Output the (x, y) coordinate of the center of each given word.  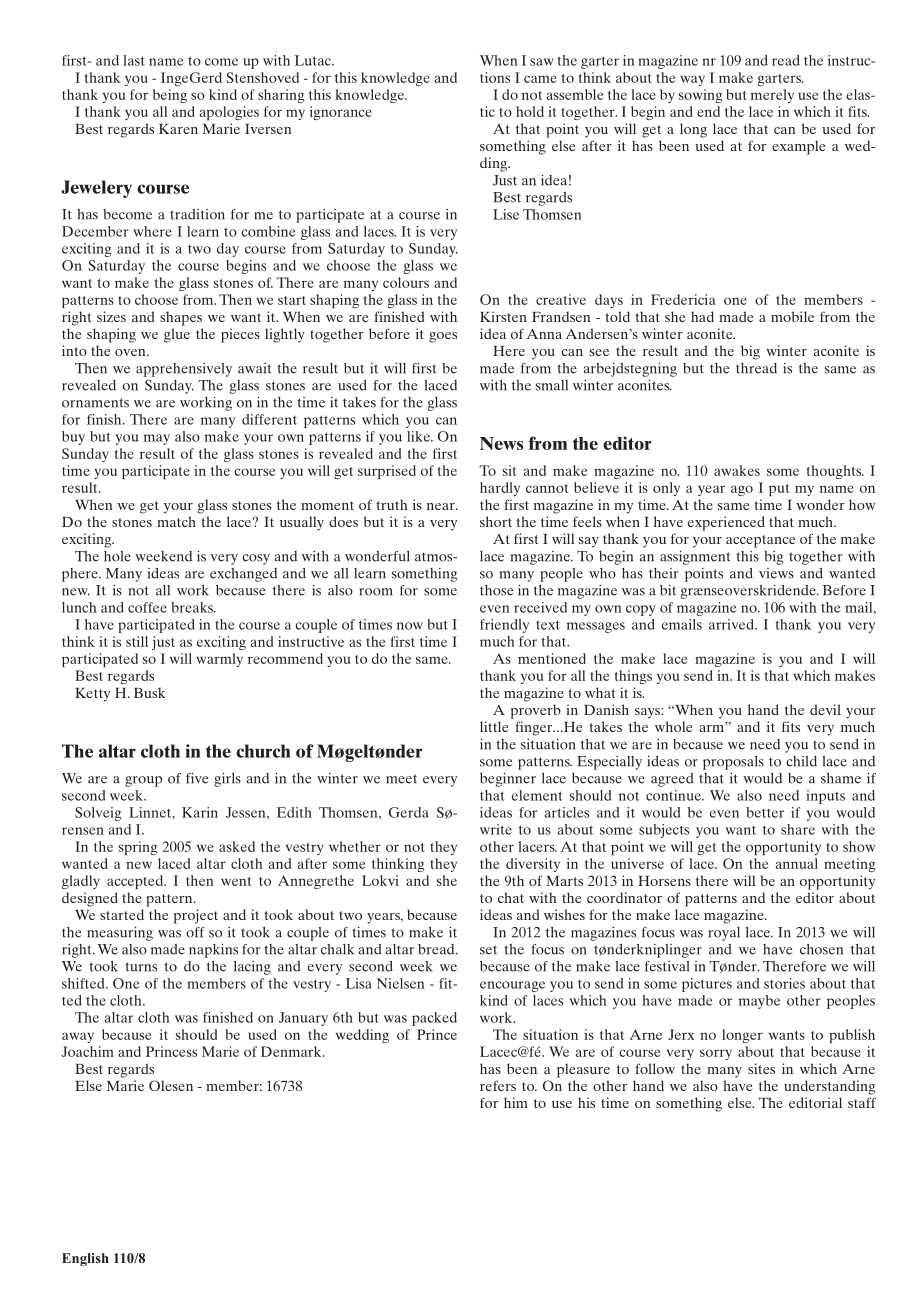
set (488, 950)
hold (530, 111)
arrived (732, 624)
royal (724, 934)
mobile (792, 316)
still (137, 641)
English (85, 1259)
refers (498, 1085)
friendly (504, 626)
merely (772, 96)
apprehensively (184, 370)
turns (141, 967)
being (170, 96)
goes (443, 337)
